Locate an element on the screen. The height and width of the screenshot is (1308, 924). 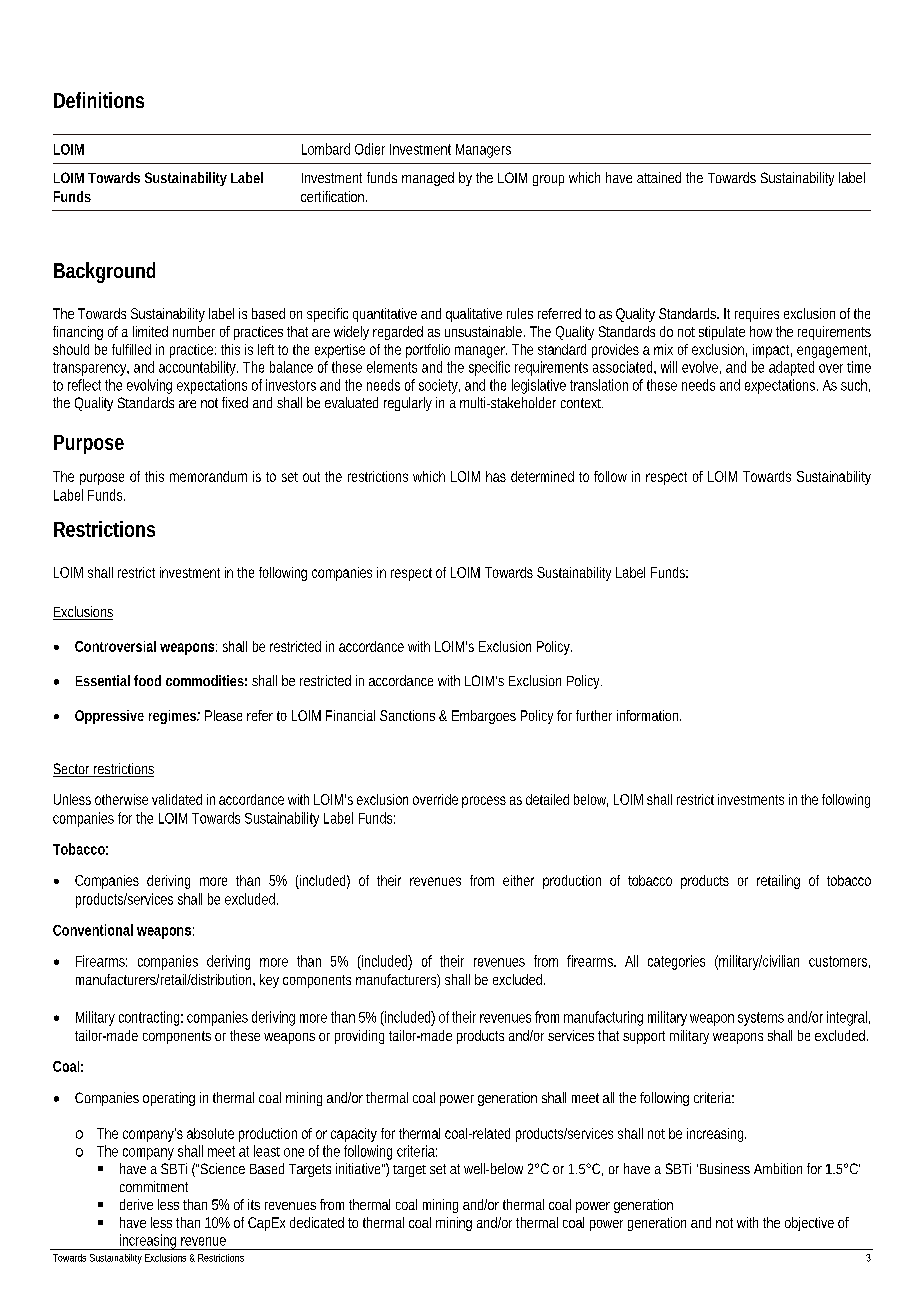
Embargoes is located at coordinates (484, 717).
